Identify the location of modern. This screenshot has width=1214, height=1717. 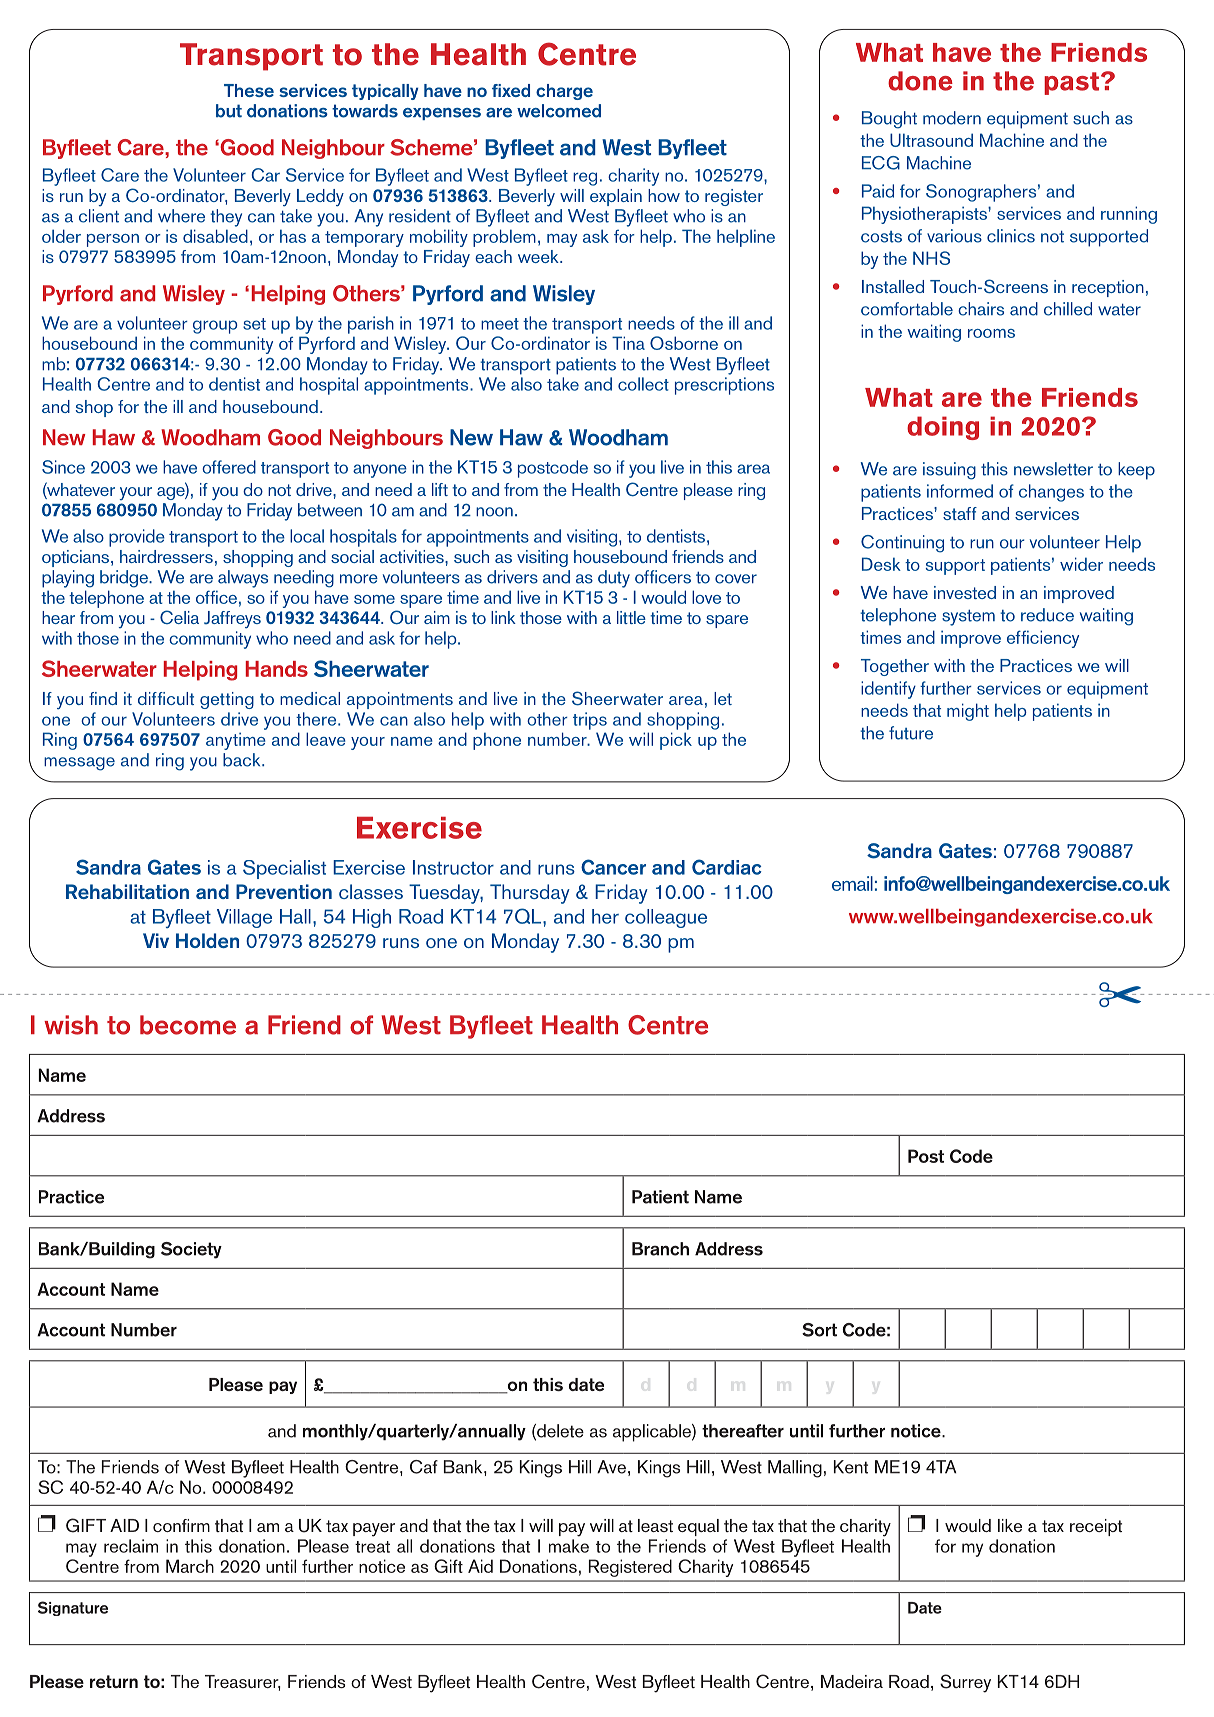
(952, 118).
